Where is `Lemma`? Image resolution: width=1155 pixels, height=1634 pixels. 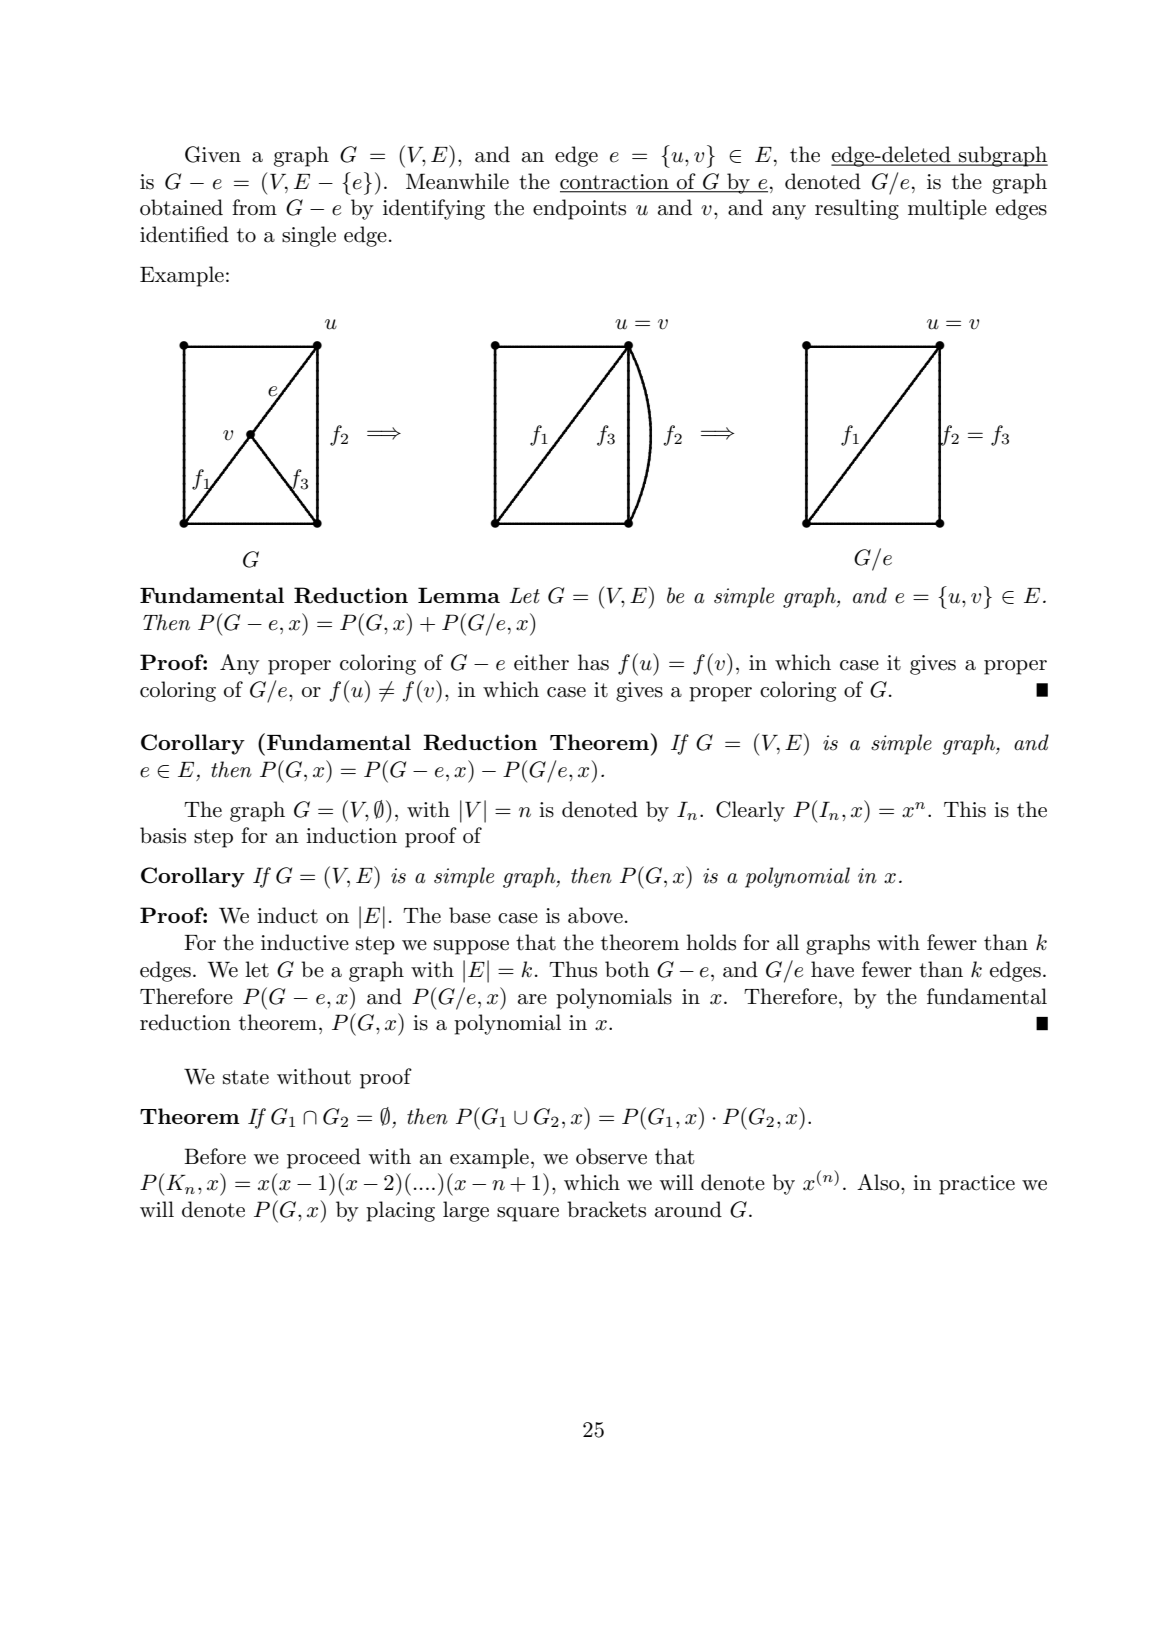 Lemma is located at coordinates (459, 595).
